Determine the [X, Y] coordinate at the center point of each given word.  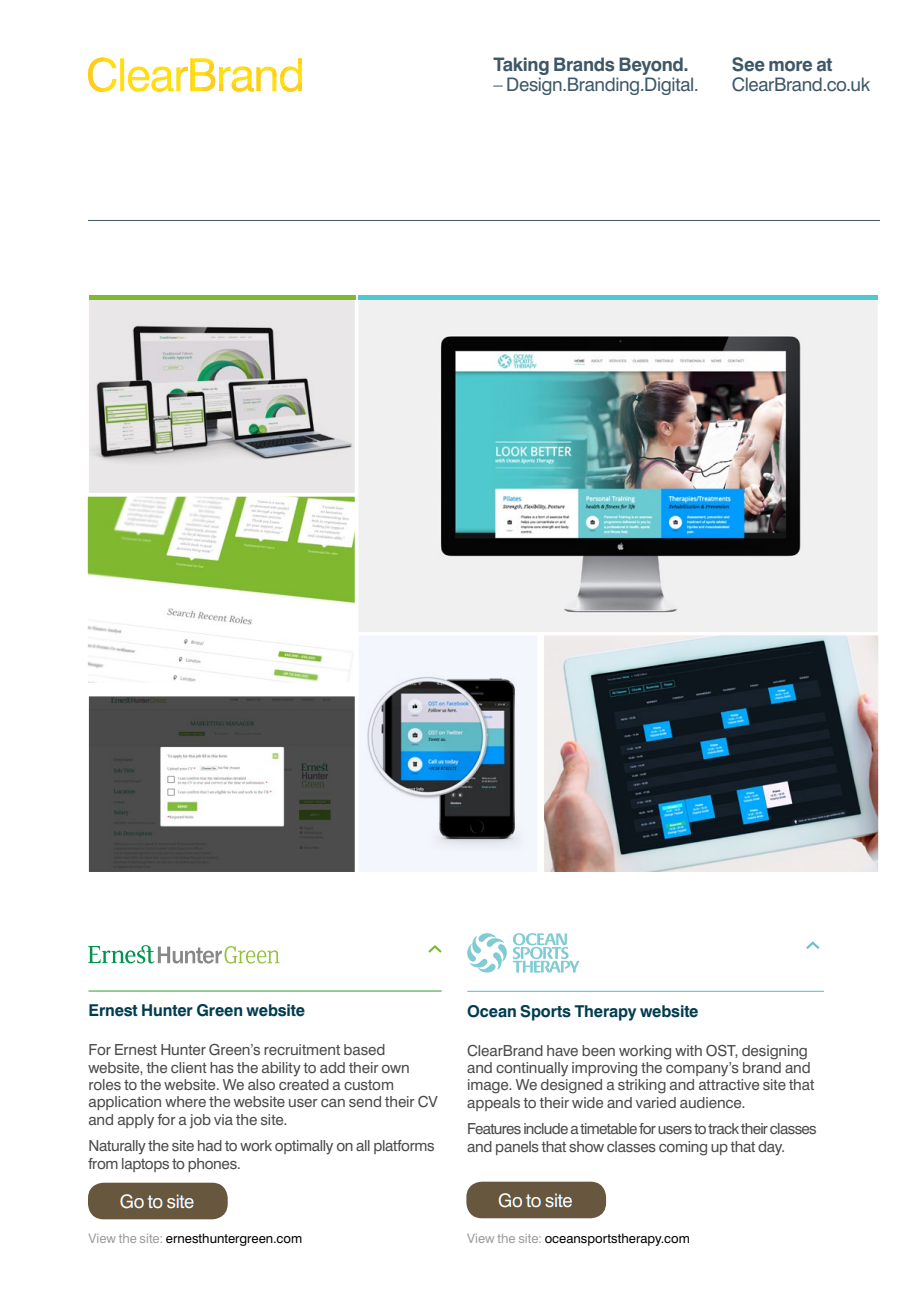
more [790, 66]
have [562, 1050]
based [364, 1049]
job [200, 1121]
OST [722, 1051]
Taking [521, 66]
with [688, 1050]
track [723, 1128]
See [748, 64]
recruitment [302, 1049]
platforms [404, 1147]
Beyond [652, 66]
